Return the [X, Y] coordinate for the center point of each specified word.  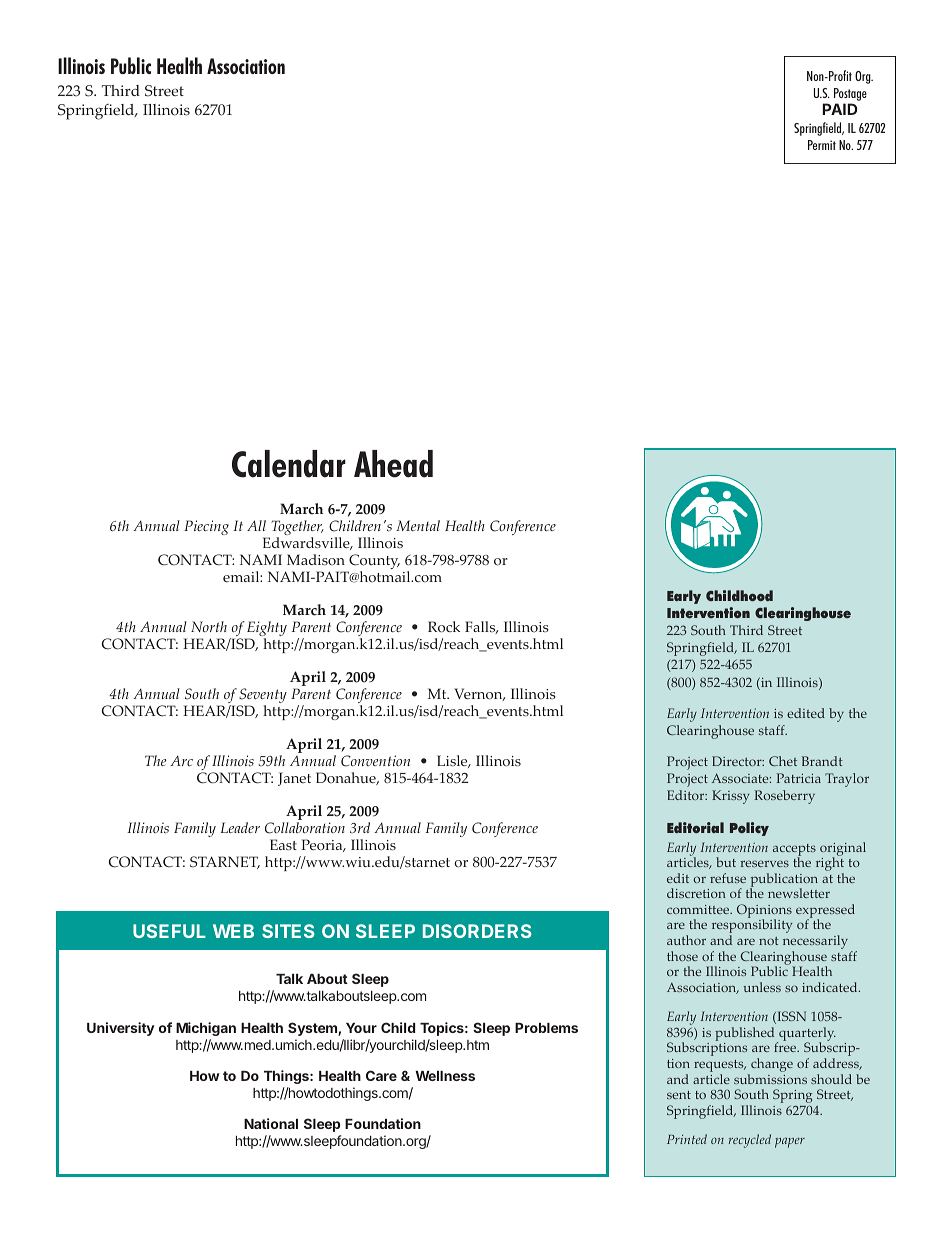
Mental [418, 525]
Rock [444, 627]
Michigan [206, 1029]
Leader [240, 827]
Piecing [206, 527]
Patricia [798, 778]
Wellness [445, 1076]
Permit [822, 145]
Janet [294, 779]
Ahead [393, 464]
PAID [840, 109]
